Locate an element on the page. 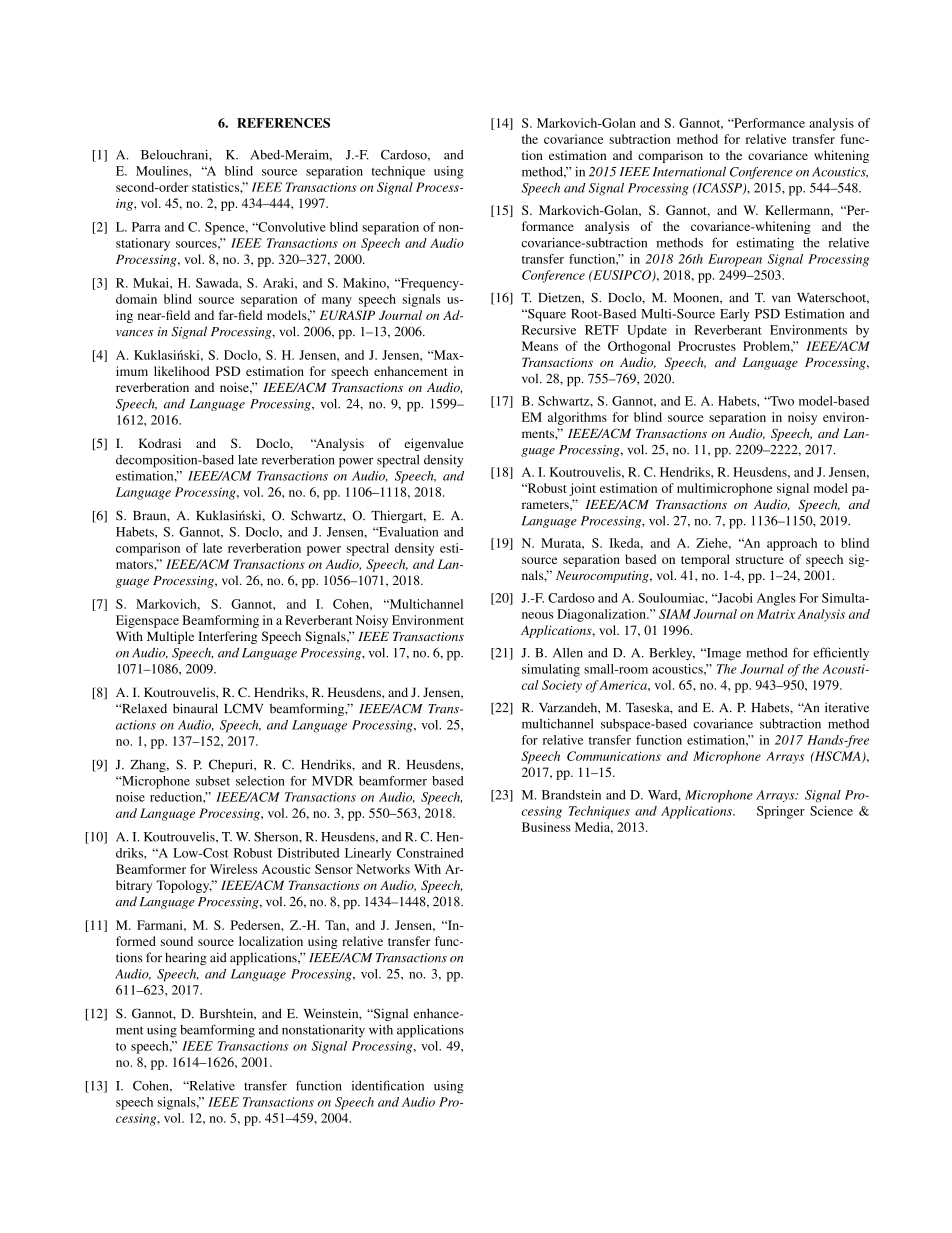 The height and width of the image is (1233, 952). iterative is located at coordinates (847, 707).
